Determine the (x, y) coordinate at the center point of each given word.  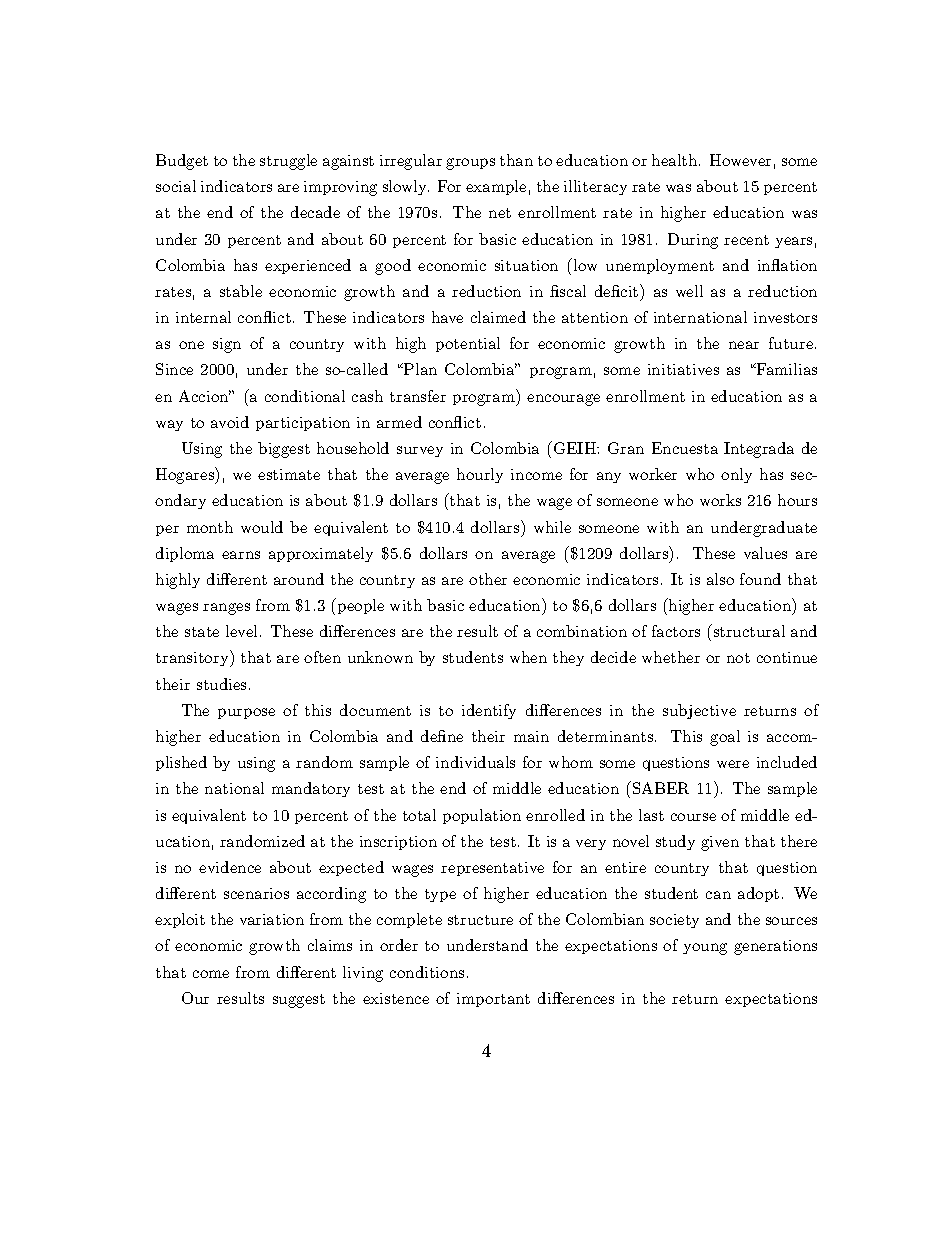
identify (489, 711)
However (740, 160)
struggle (288, 162)
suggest (299, 1001)
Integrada (759, 450)
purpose (246, 713)
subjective (699, 711)
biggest (284, 450)
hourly (480, 475)
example (496, 187)
